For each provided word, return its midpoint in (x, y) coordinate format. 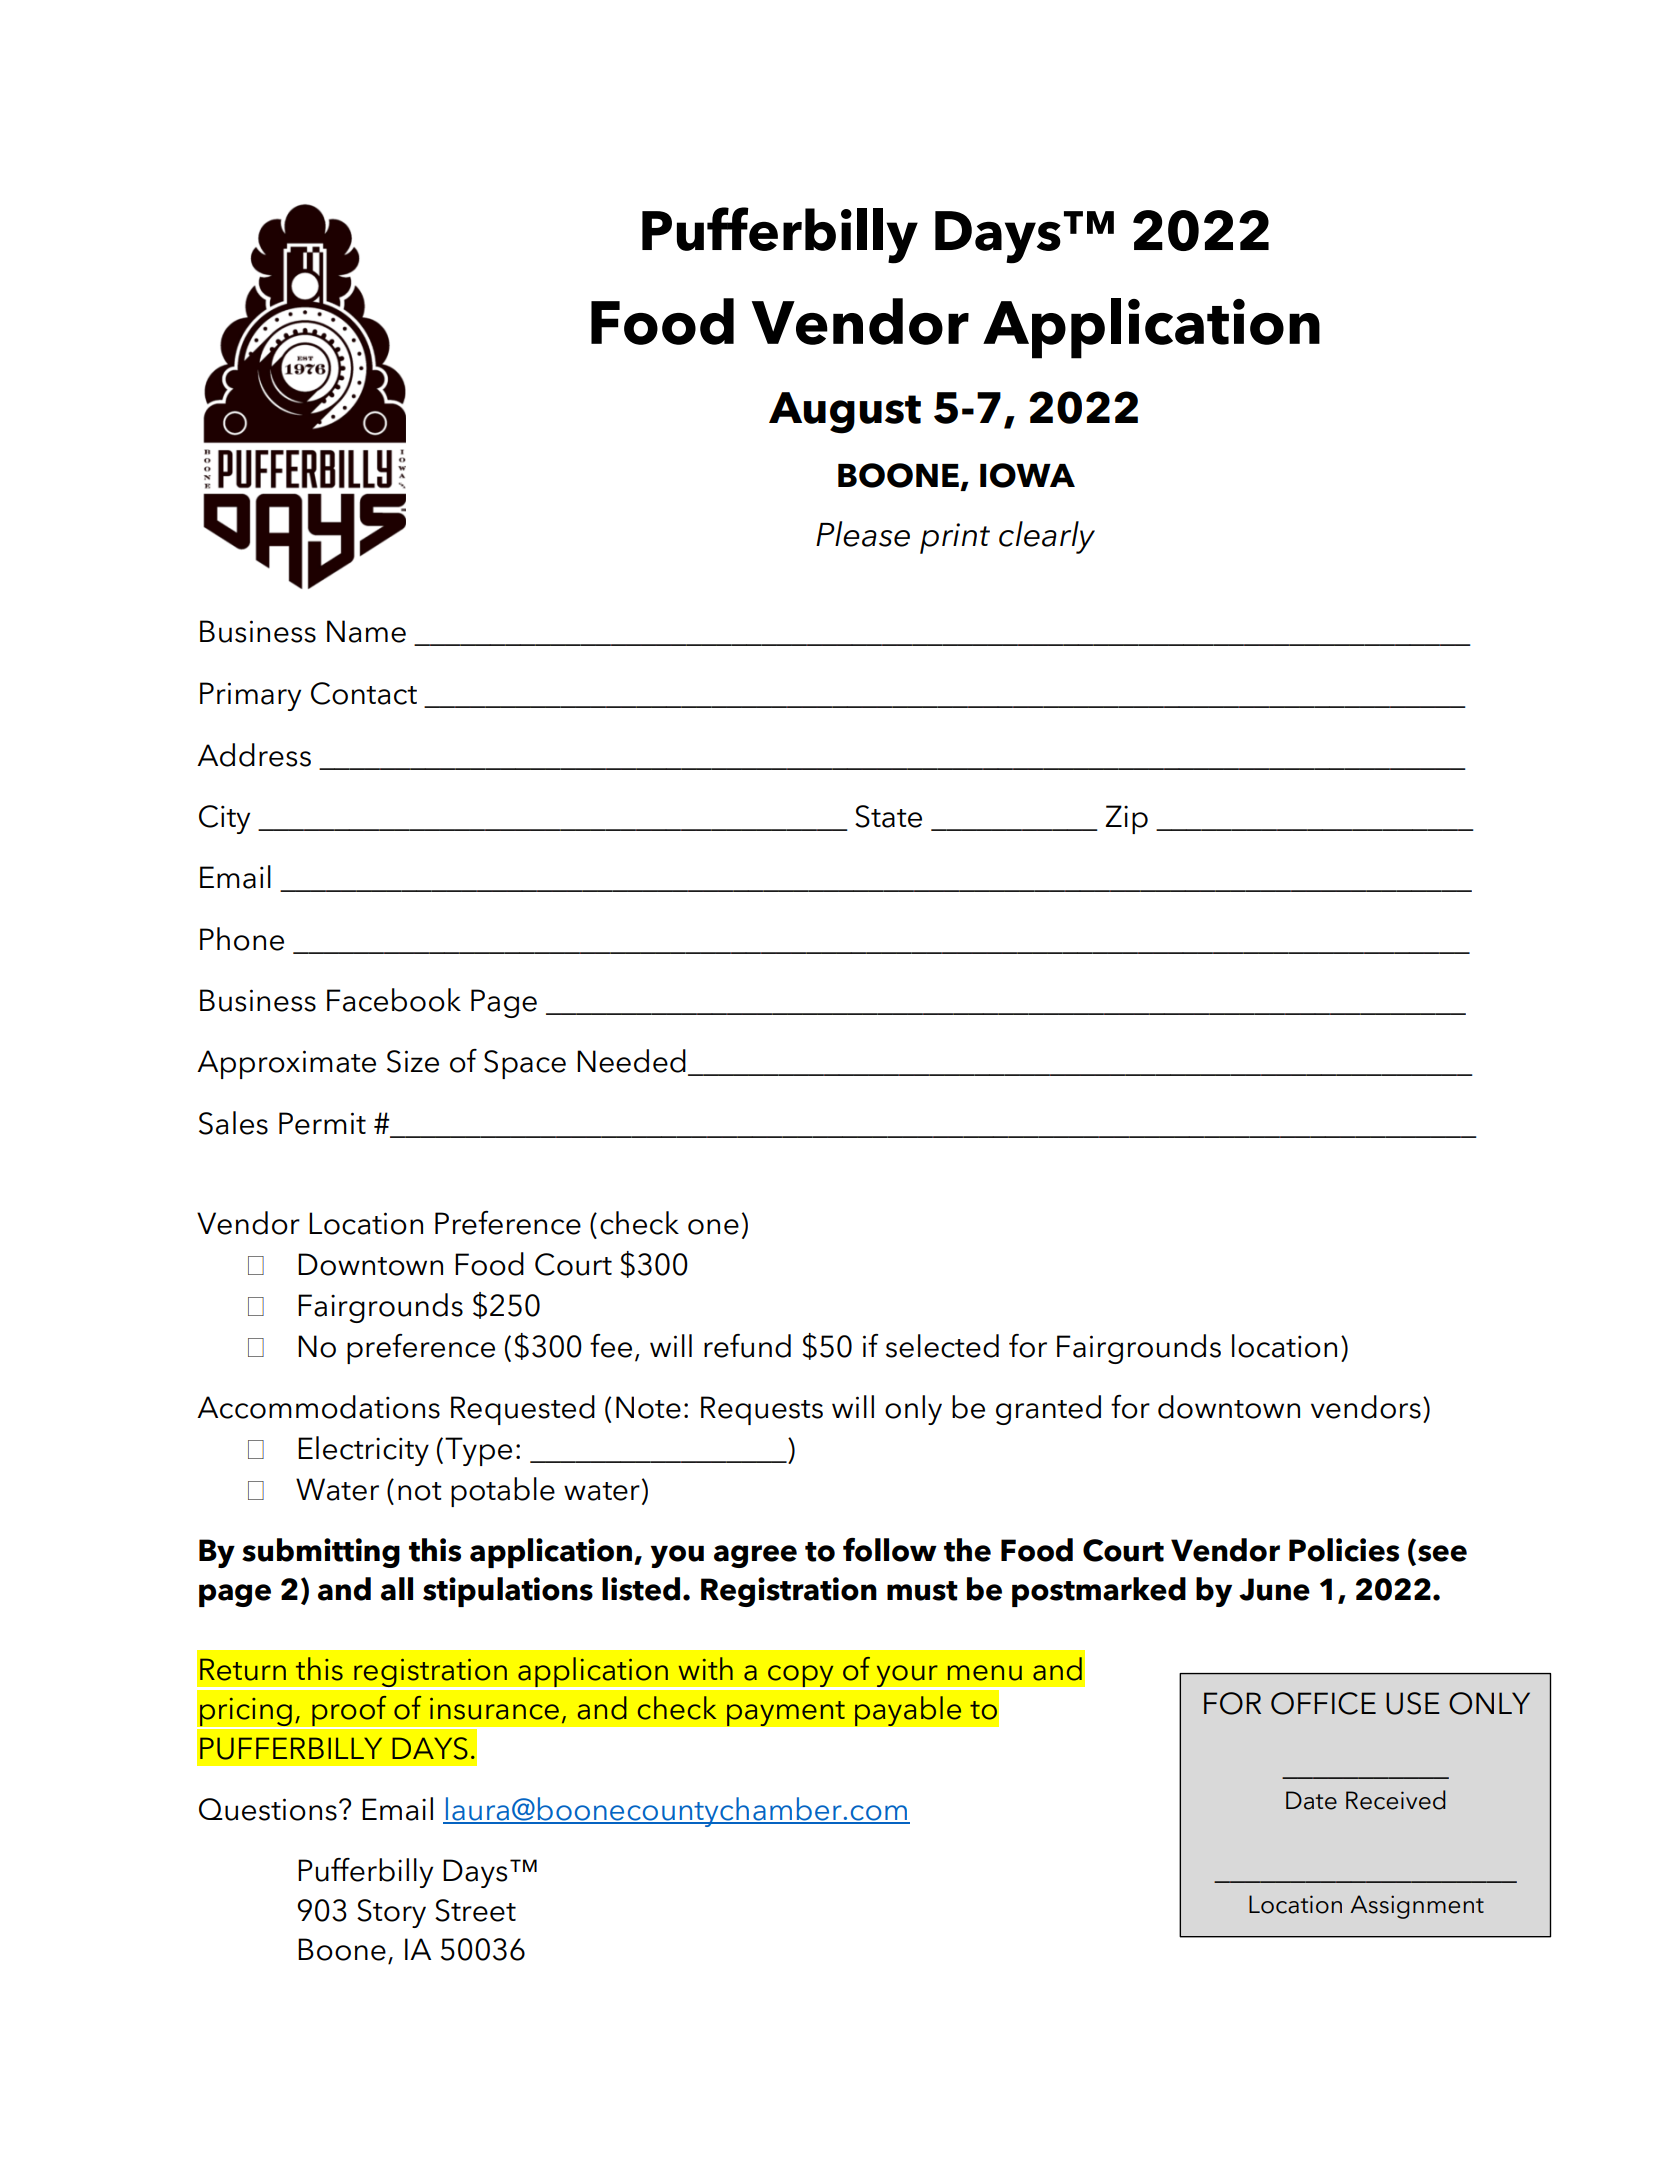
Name (366, 631)
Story (391, 1913)
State (888, 816)
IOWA (1027, 475)
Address (254, 755)
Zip (1127, 819)
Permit (322, 1123)
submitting (321, 1553)
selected (942, 1346)
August (845, 413)
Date (1311, 1800)
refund (747, 1346)
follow (890, 1550)
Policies (1344, 1550)
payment (786, 1714)
